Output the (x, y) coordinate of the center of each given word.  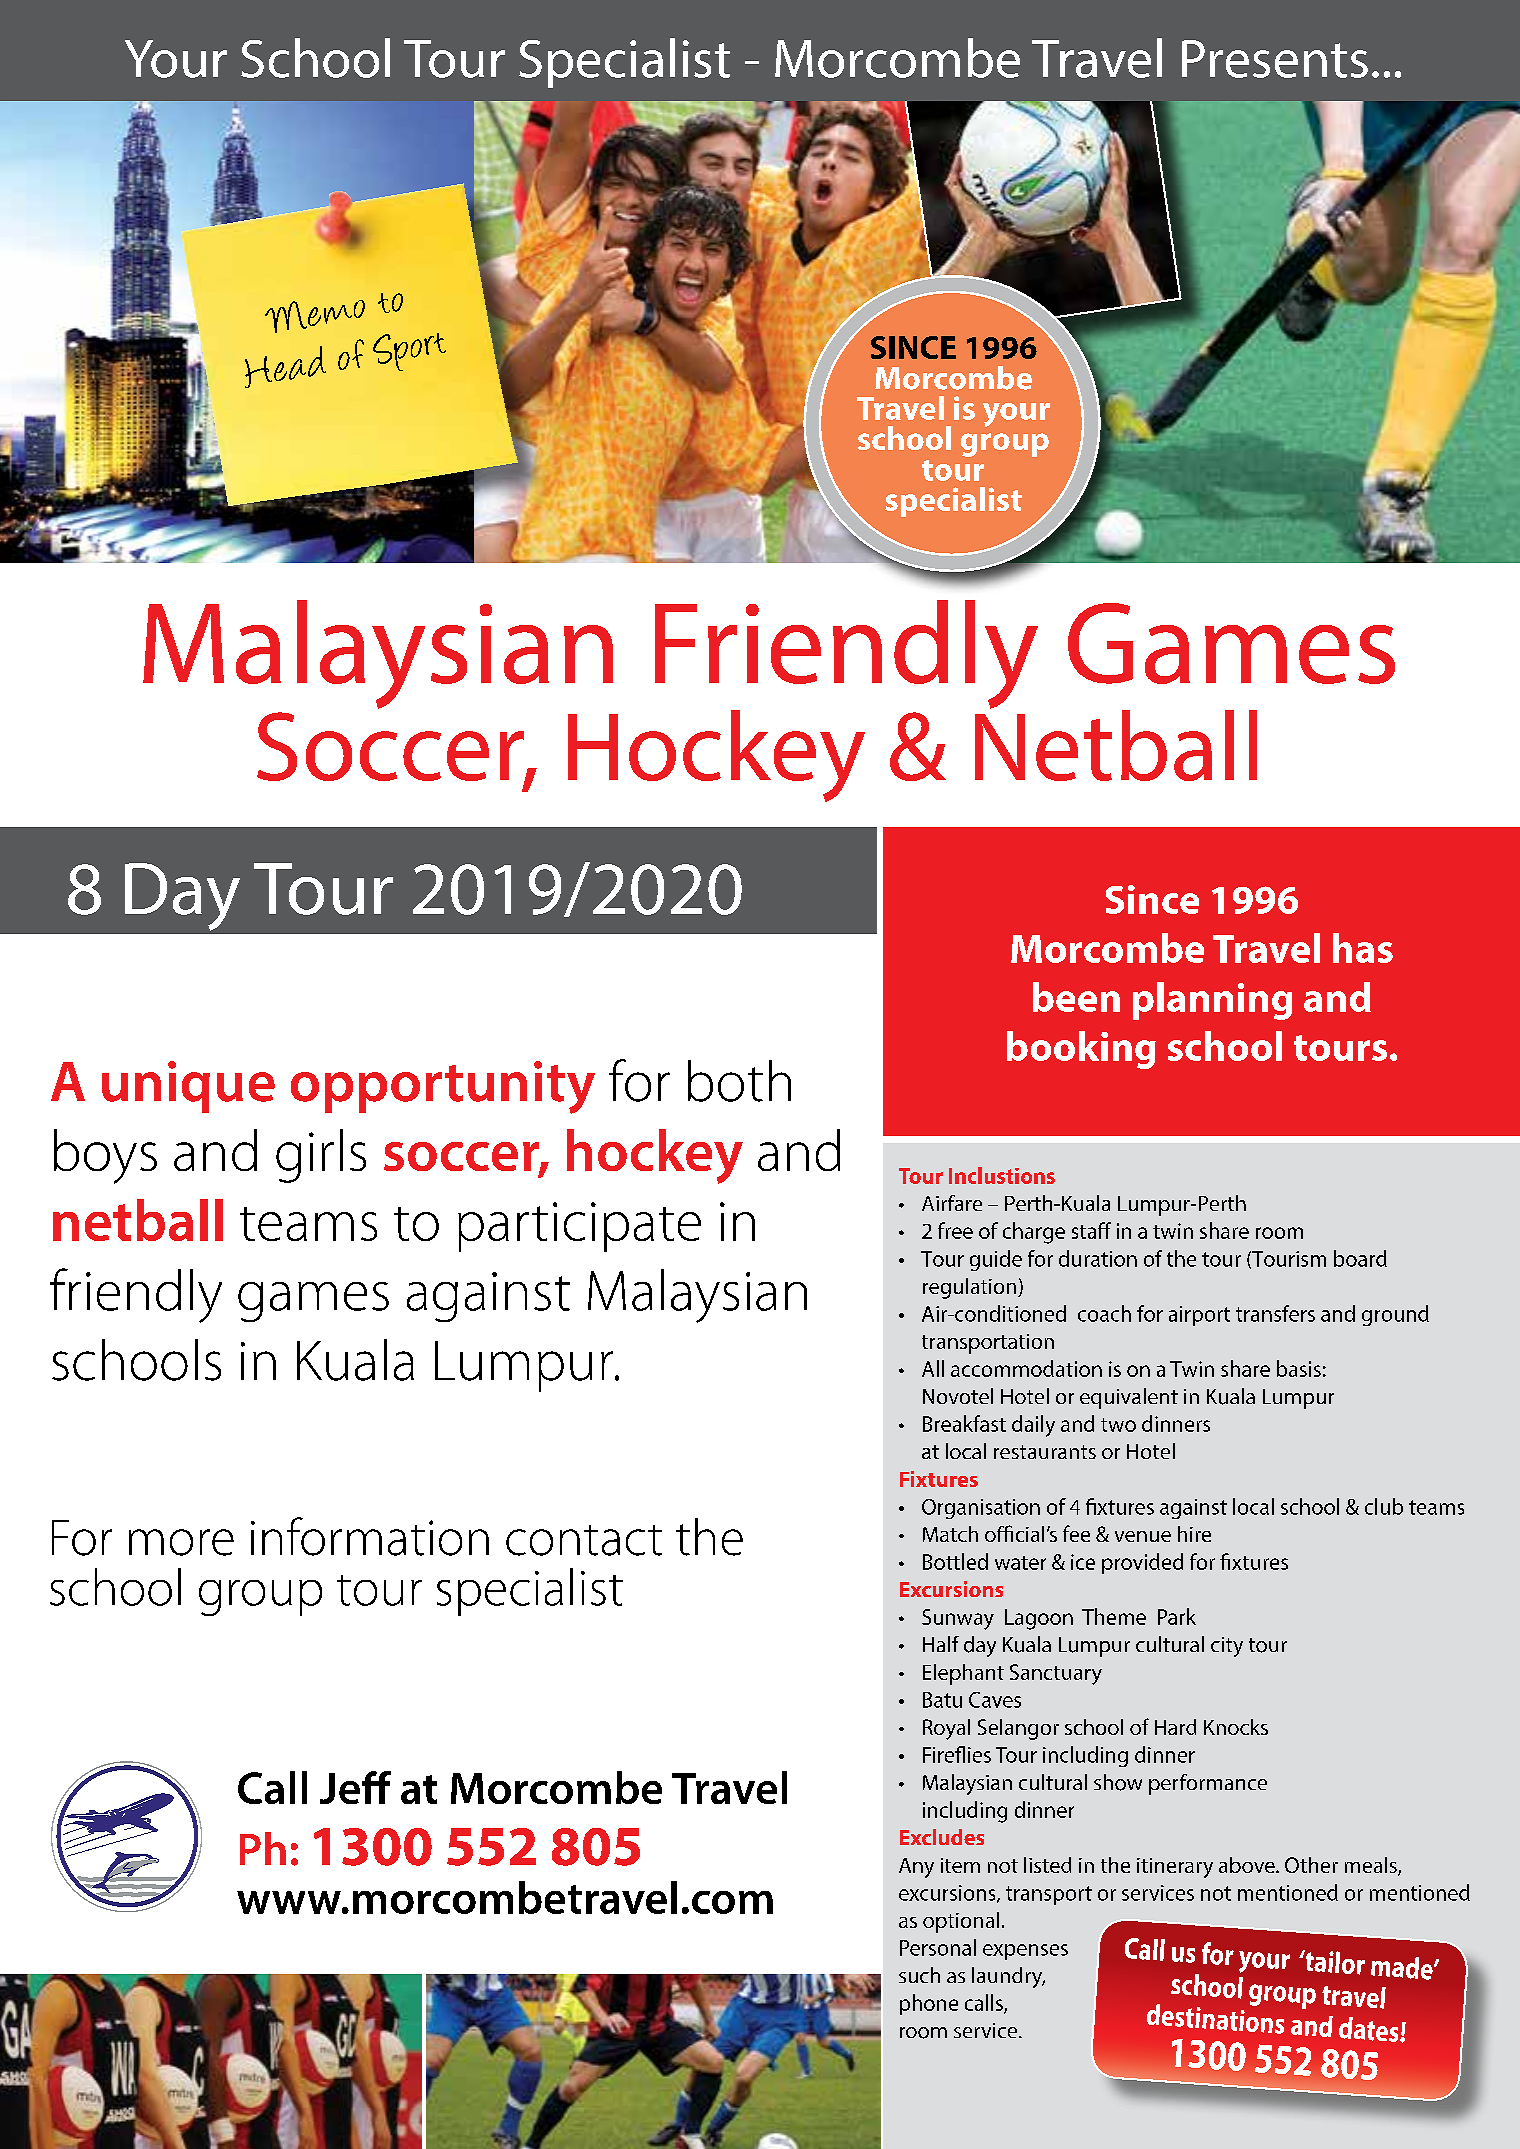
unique (188, 1087)
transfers (1275, 1313)
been (1076, 997)
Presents (1275, 59)
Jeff (355, 1787)
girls (321, 1156)
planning (1212, 1001)
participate (579, 1227)
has (1363, 948)
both (739, 1081)
